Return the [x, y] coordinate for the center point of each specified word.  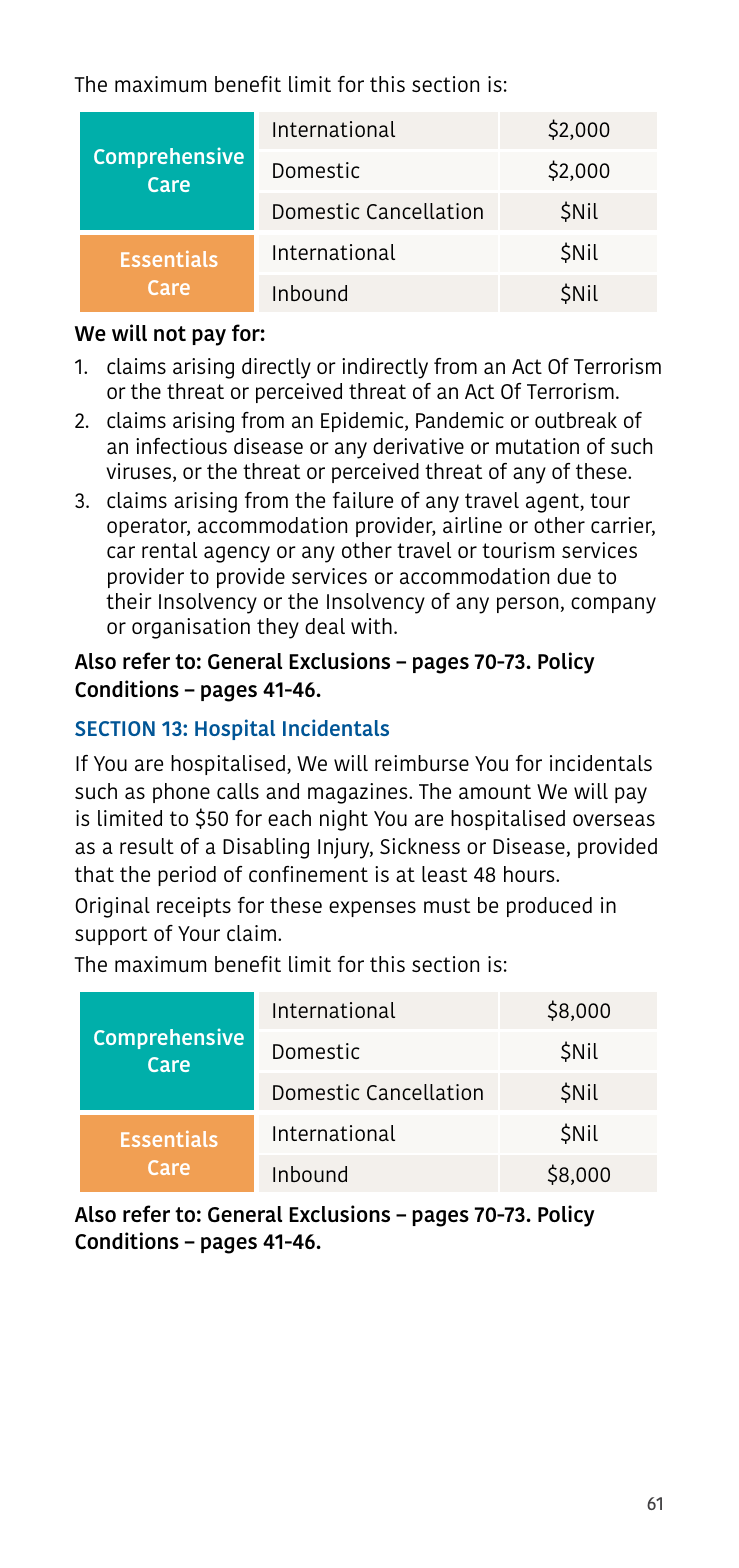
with [371, 626]
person [527, 605]
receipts [194, 907]
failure [363, 500]
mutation [537, 446]
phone [181, 793]
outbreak [576, 420]
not [170, 333]
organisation [191, 628]
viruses [140, 472]
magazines [359, 793]
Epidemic [363, 422]
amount [495, 792]
